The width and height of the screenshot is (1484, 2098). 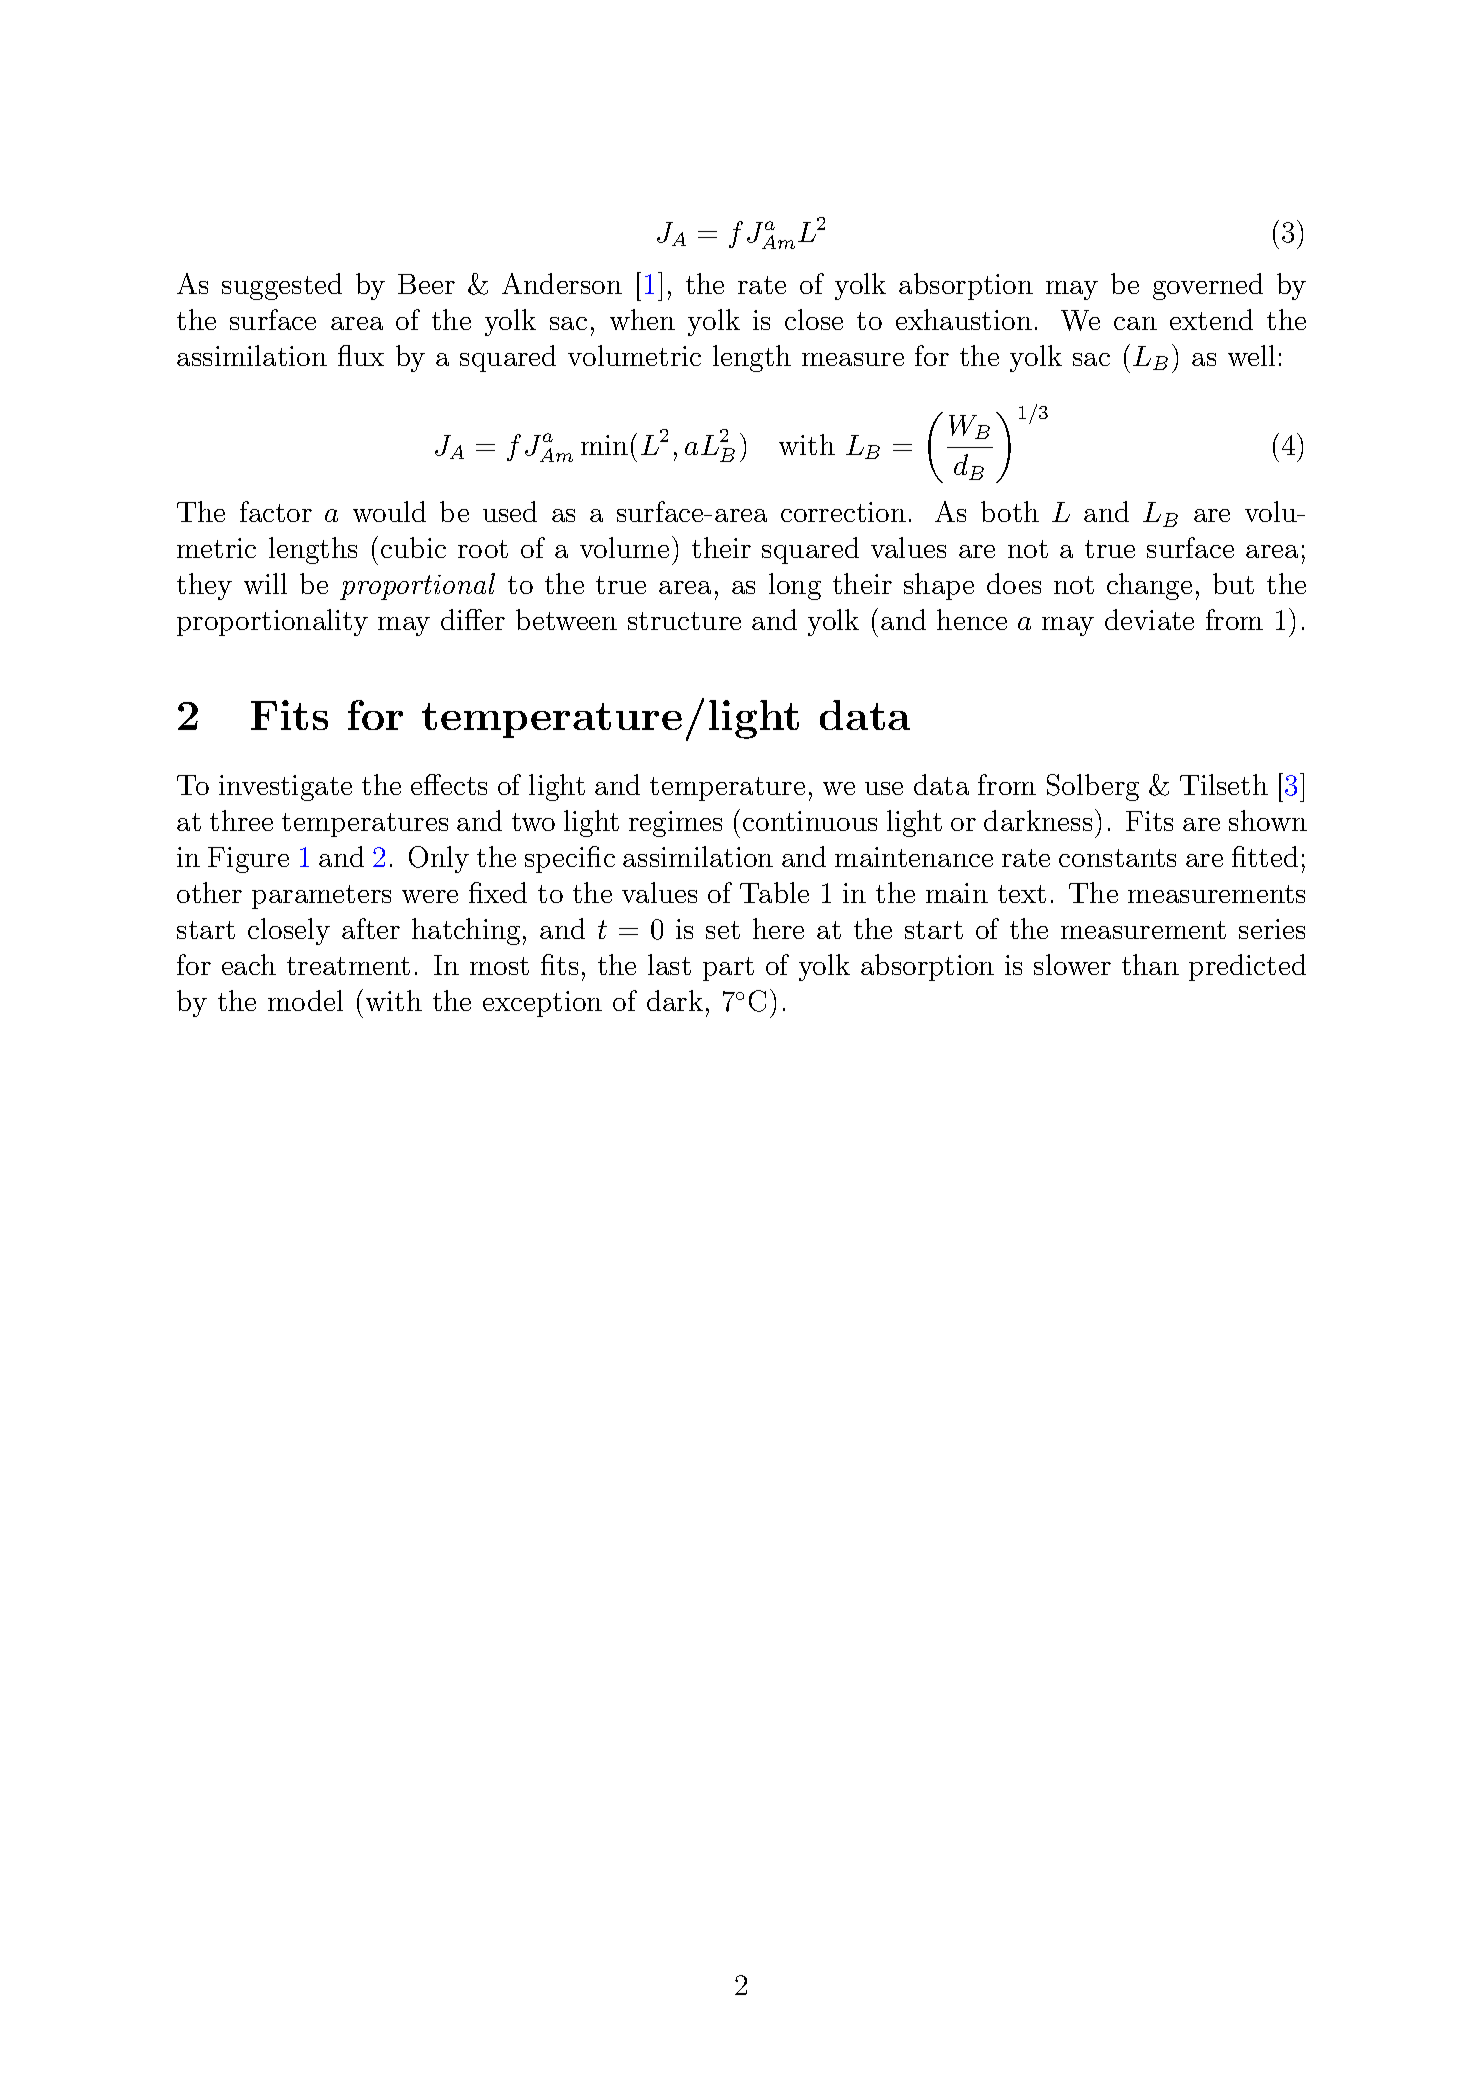 I want to click on Solberg, so click(x=1093, y=787).
